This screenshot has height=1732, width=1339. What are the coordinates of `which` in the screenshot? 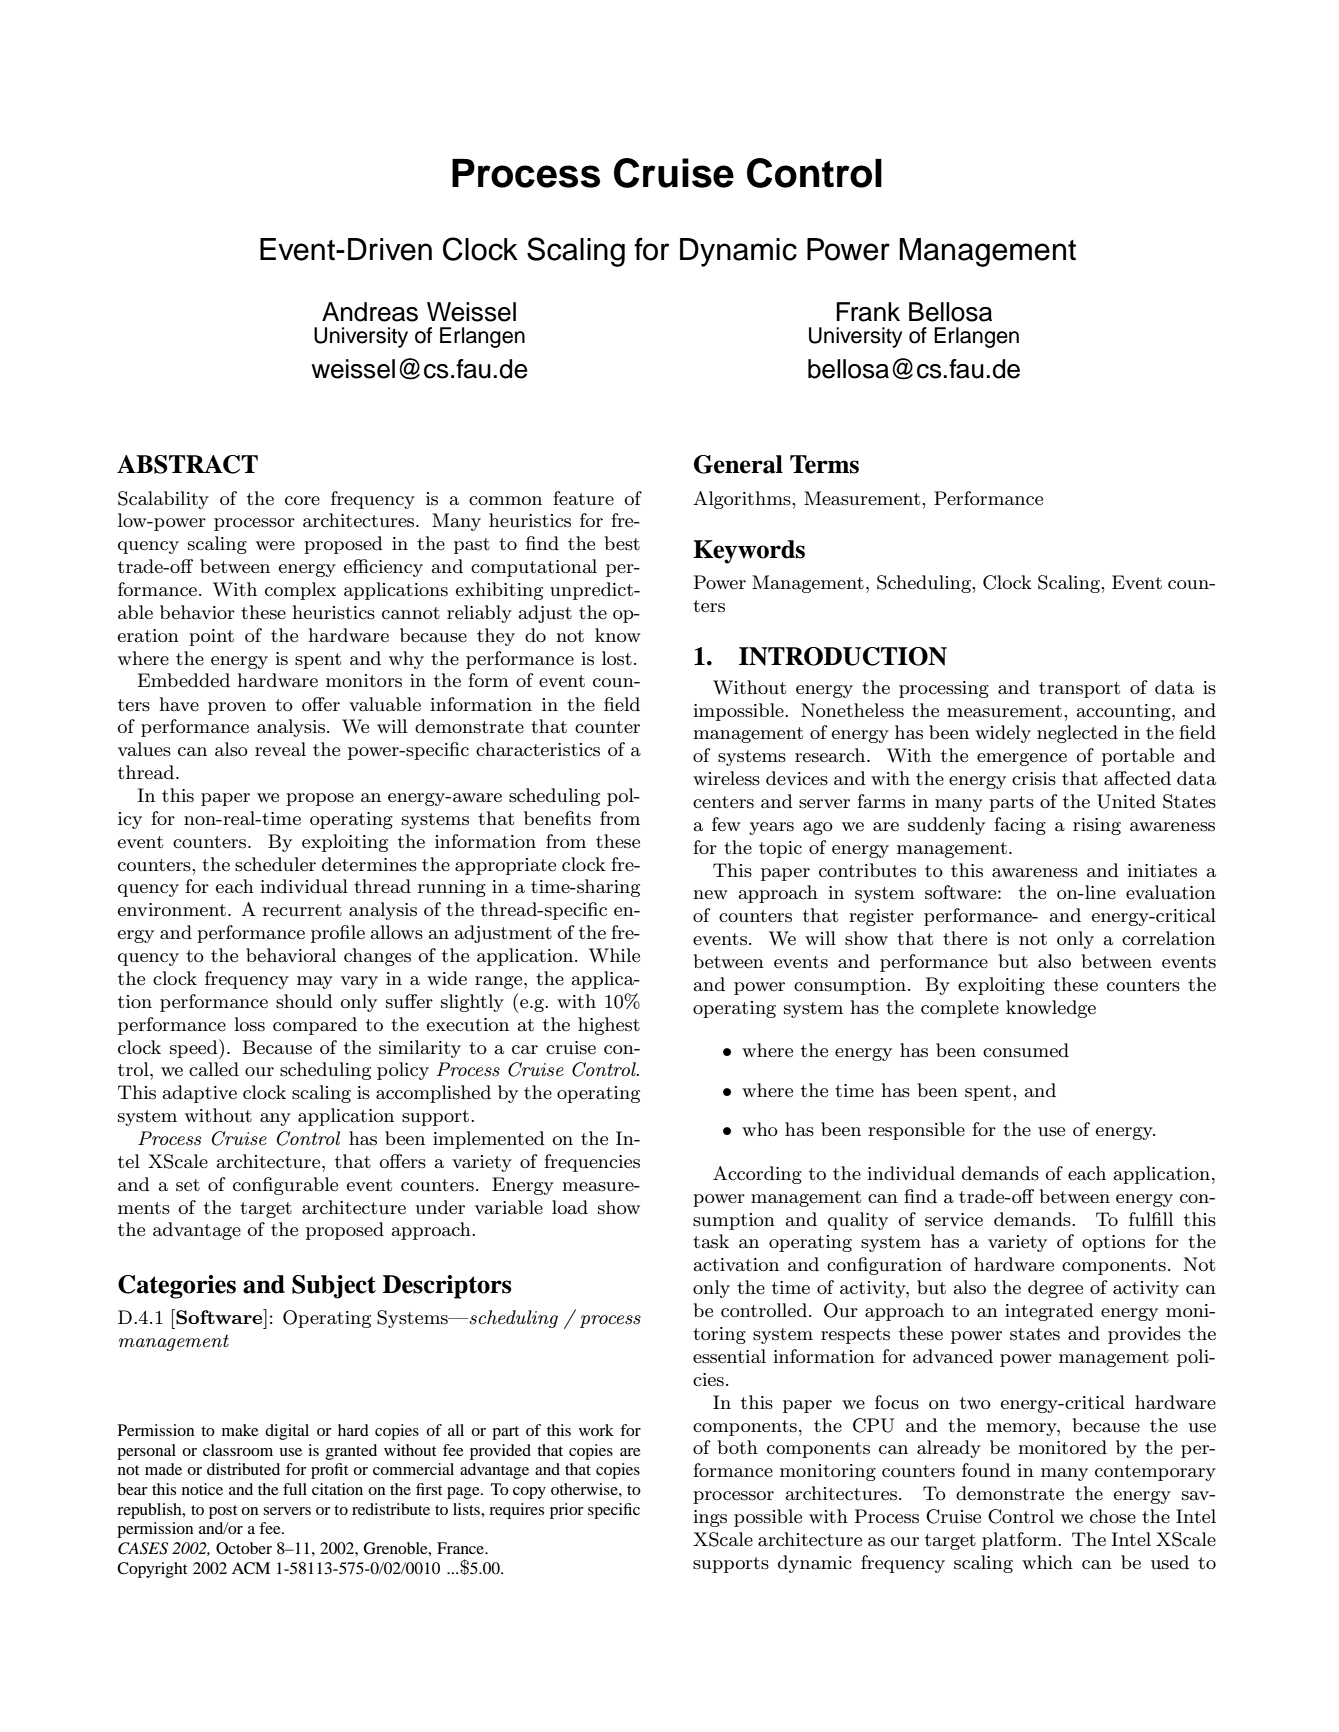 It's located at (1047, 1562).
